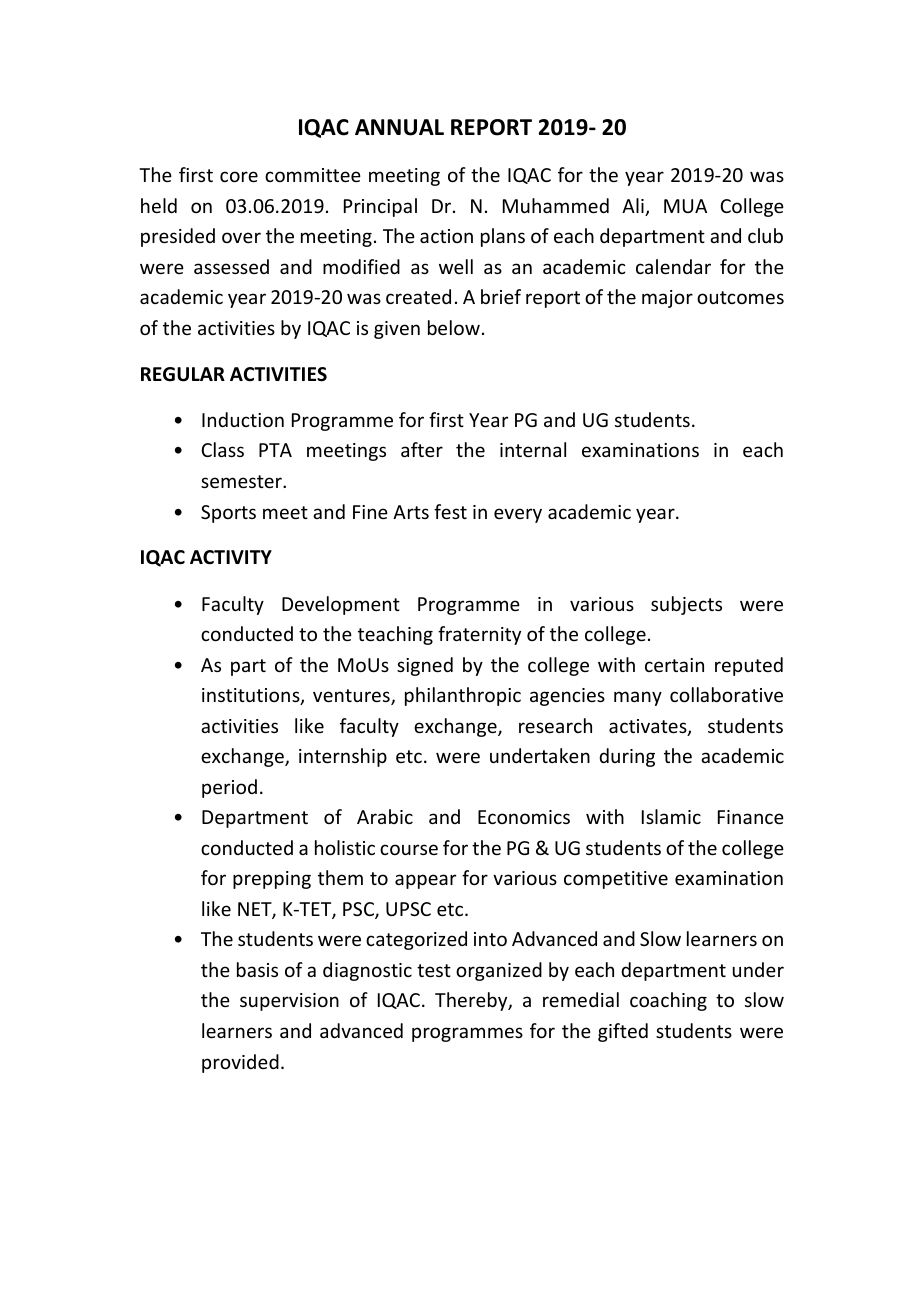 This image has width=924, height=1307. Describe the element at coordinates (425, 881) in the image. I see `appear` at that location.
